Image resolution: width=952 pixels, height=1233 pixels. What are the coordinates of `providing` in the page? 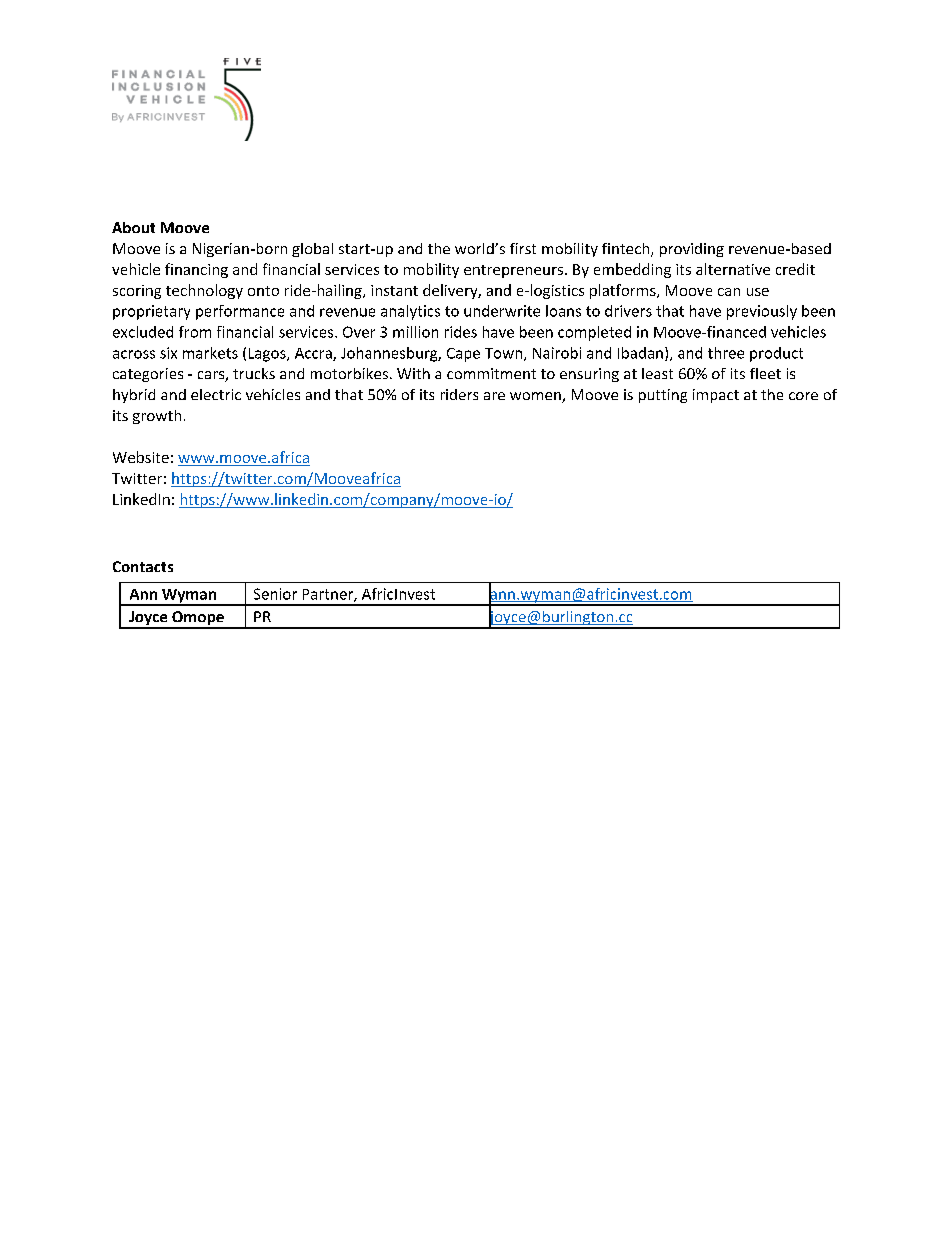 It's located at (692, 250).
